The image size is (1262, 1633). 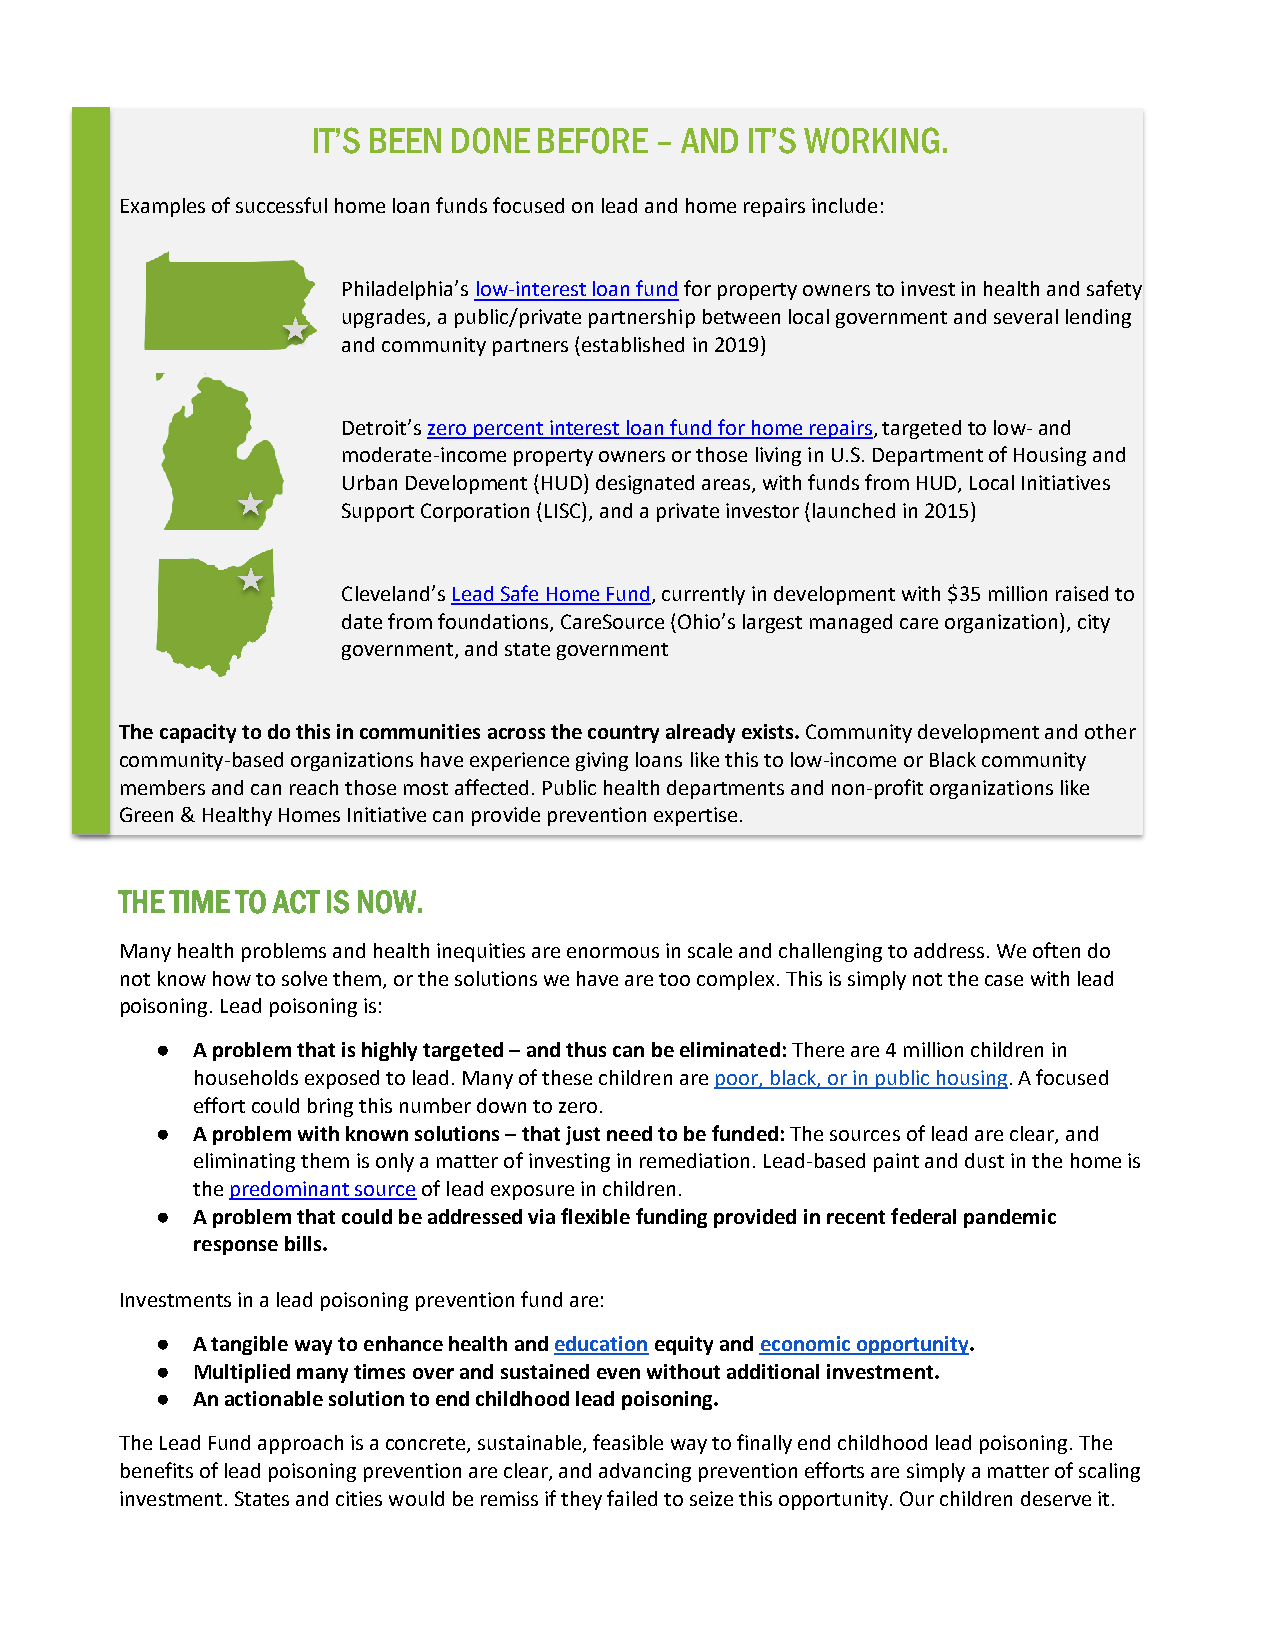 I want to click on advancing, so click(x=645, y=1472).
